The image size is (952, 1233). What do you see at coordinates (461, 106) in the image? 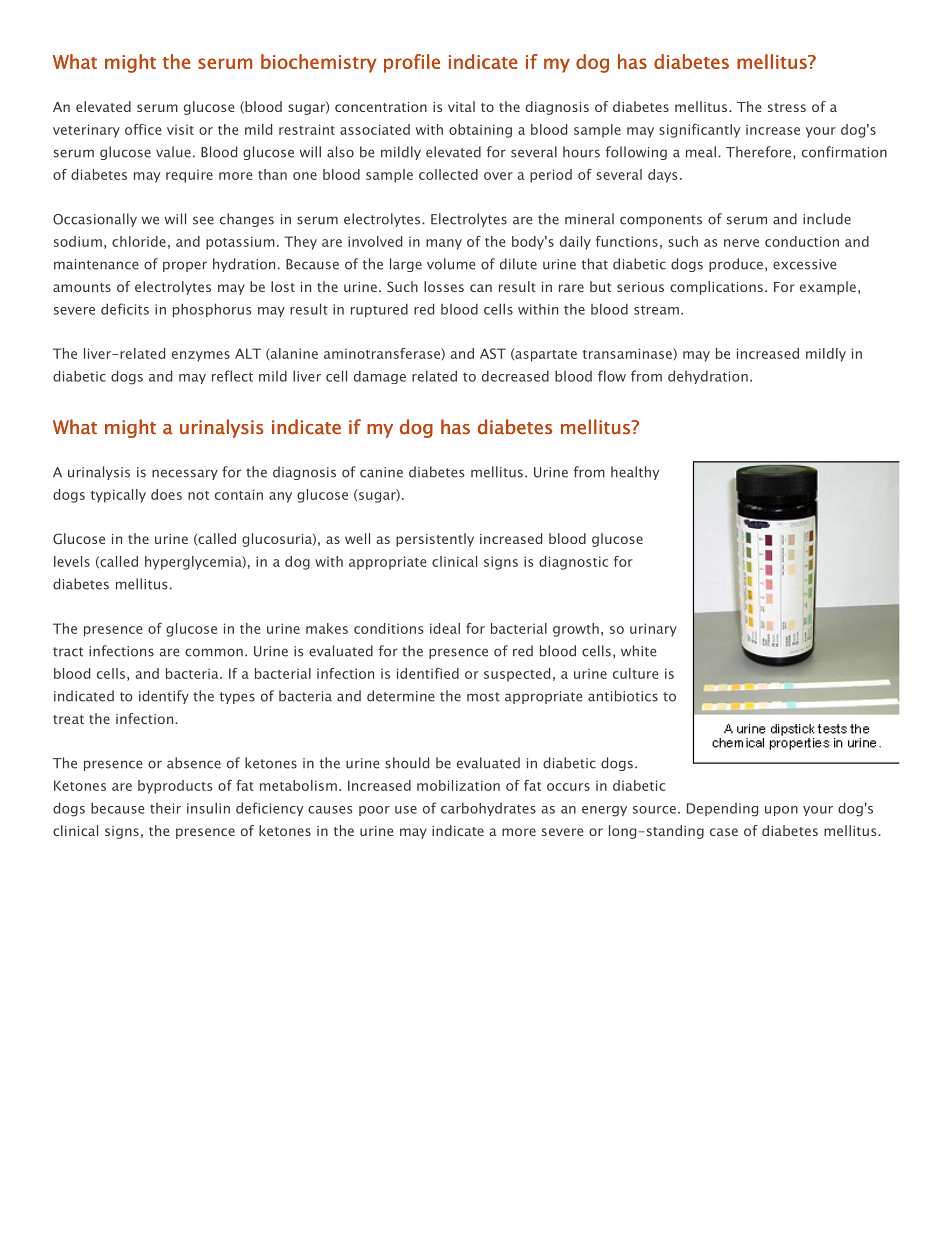
I see `vital` at bounding box center [461, 106].
